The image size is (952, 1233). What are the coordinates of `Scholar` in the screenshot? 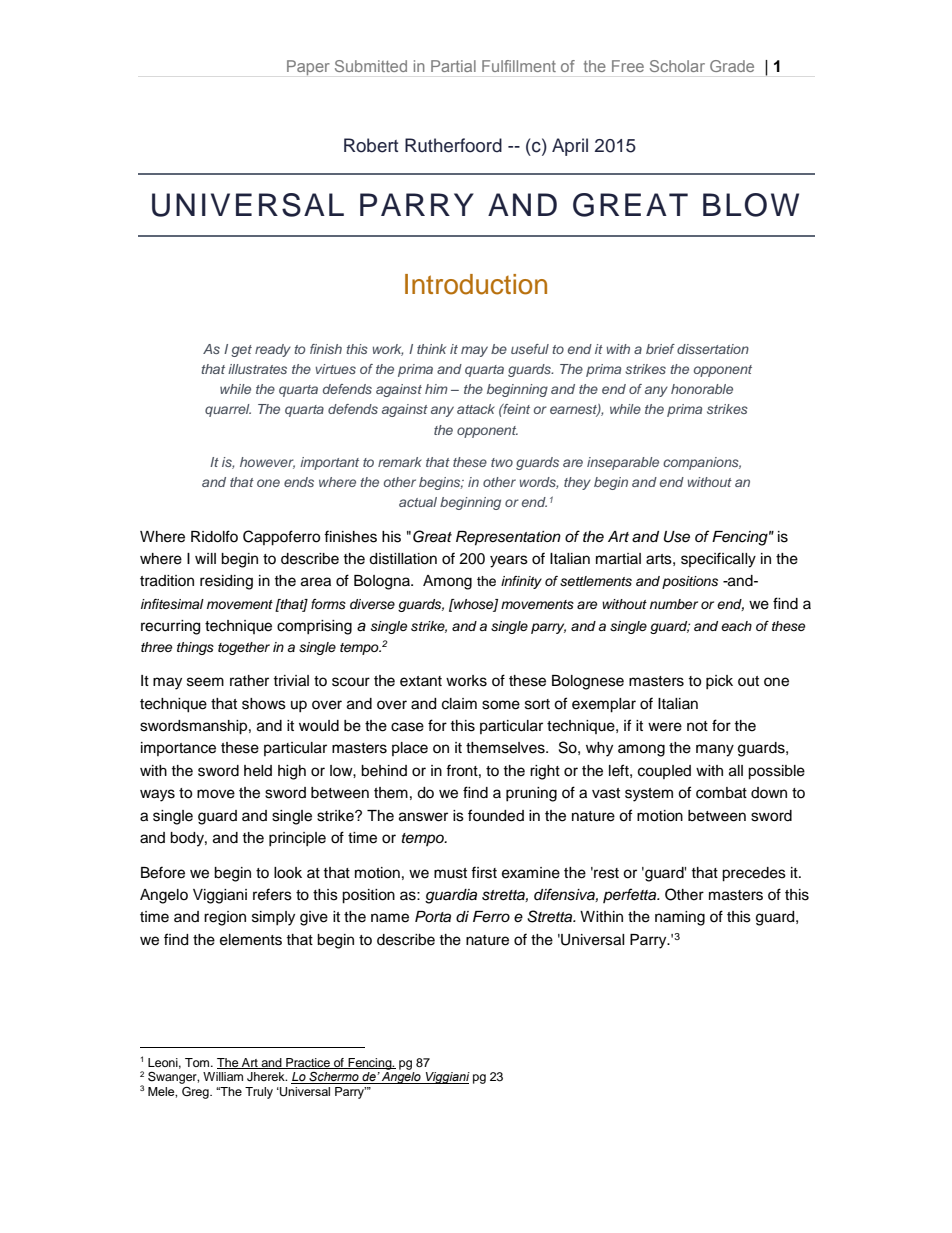 It's located at (677, 66).
